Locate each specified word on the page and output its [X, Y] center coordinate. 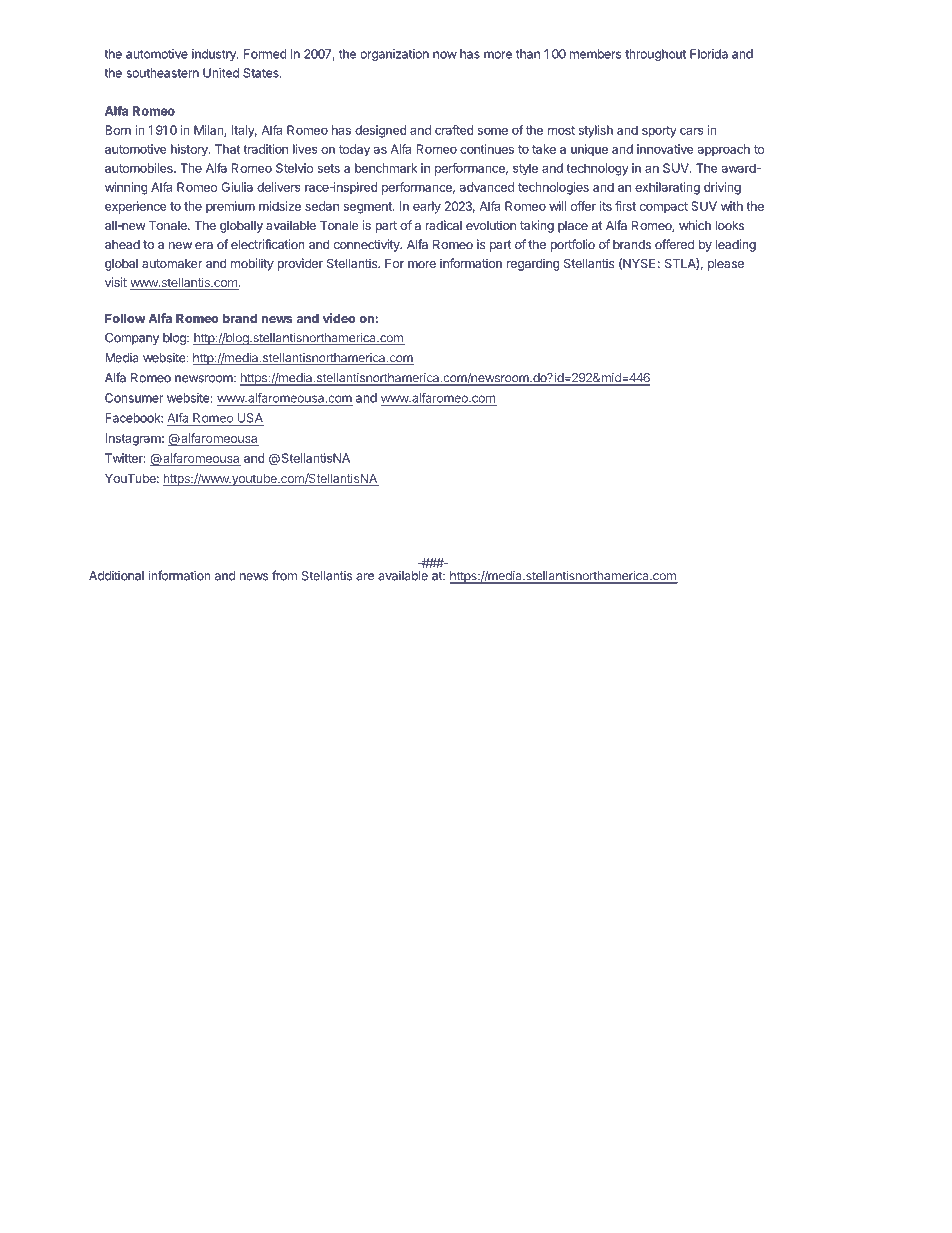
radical [443, 225]
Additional [116, 576]
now [445, 55]
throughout [655, 55]
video [339, 318]
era [204, 245]
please [726, 264]
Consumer [134, 398]
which [695, 225]
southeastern [162, 73]
